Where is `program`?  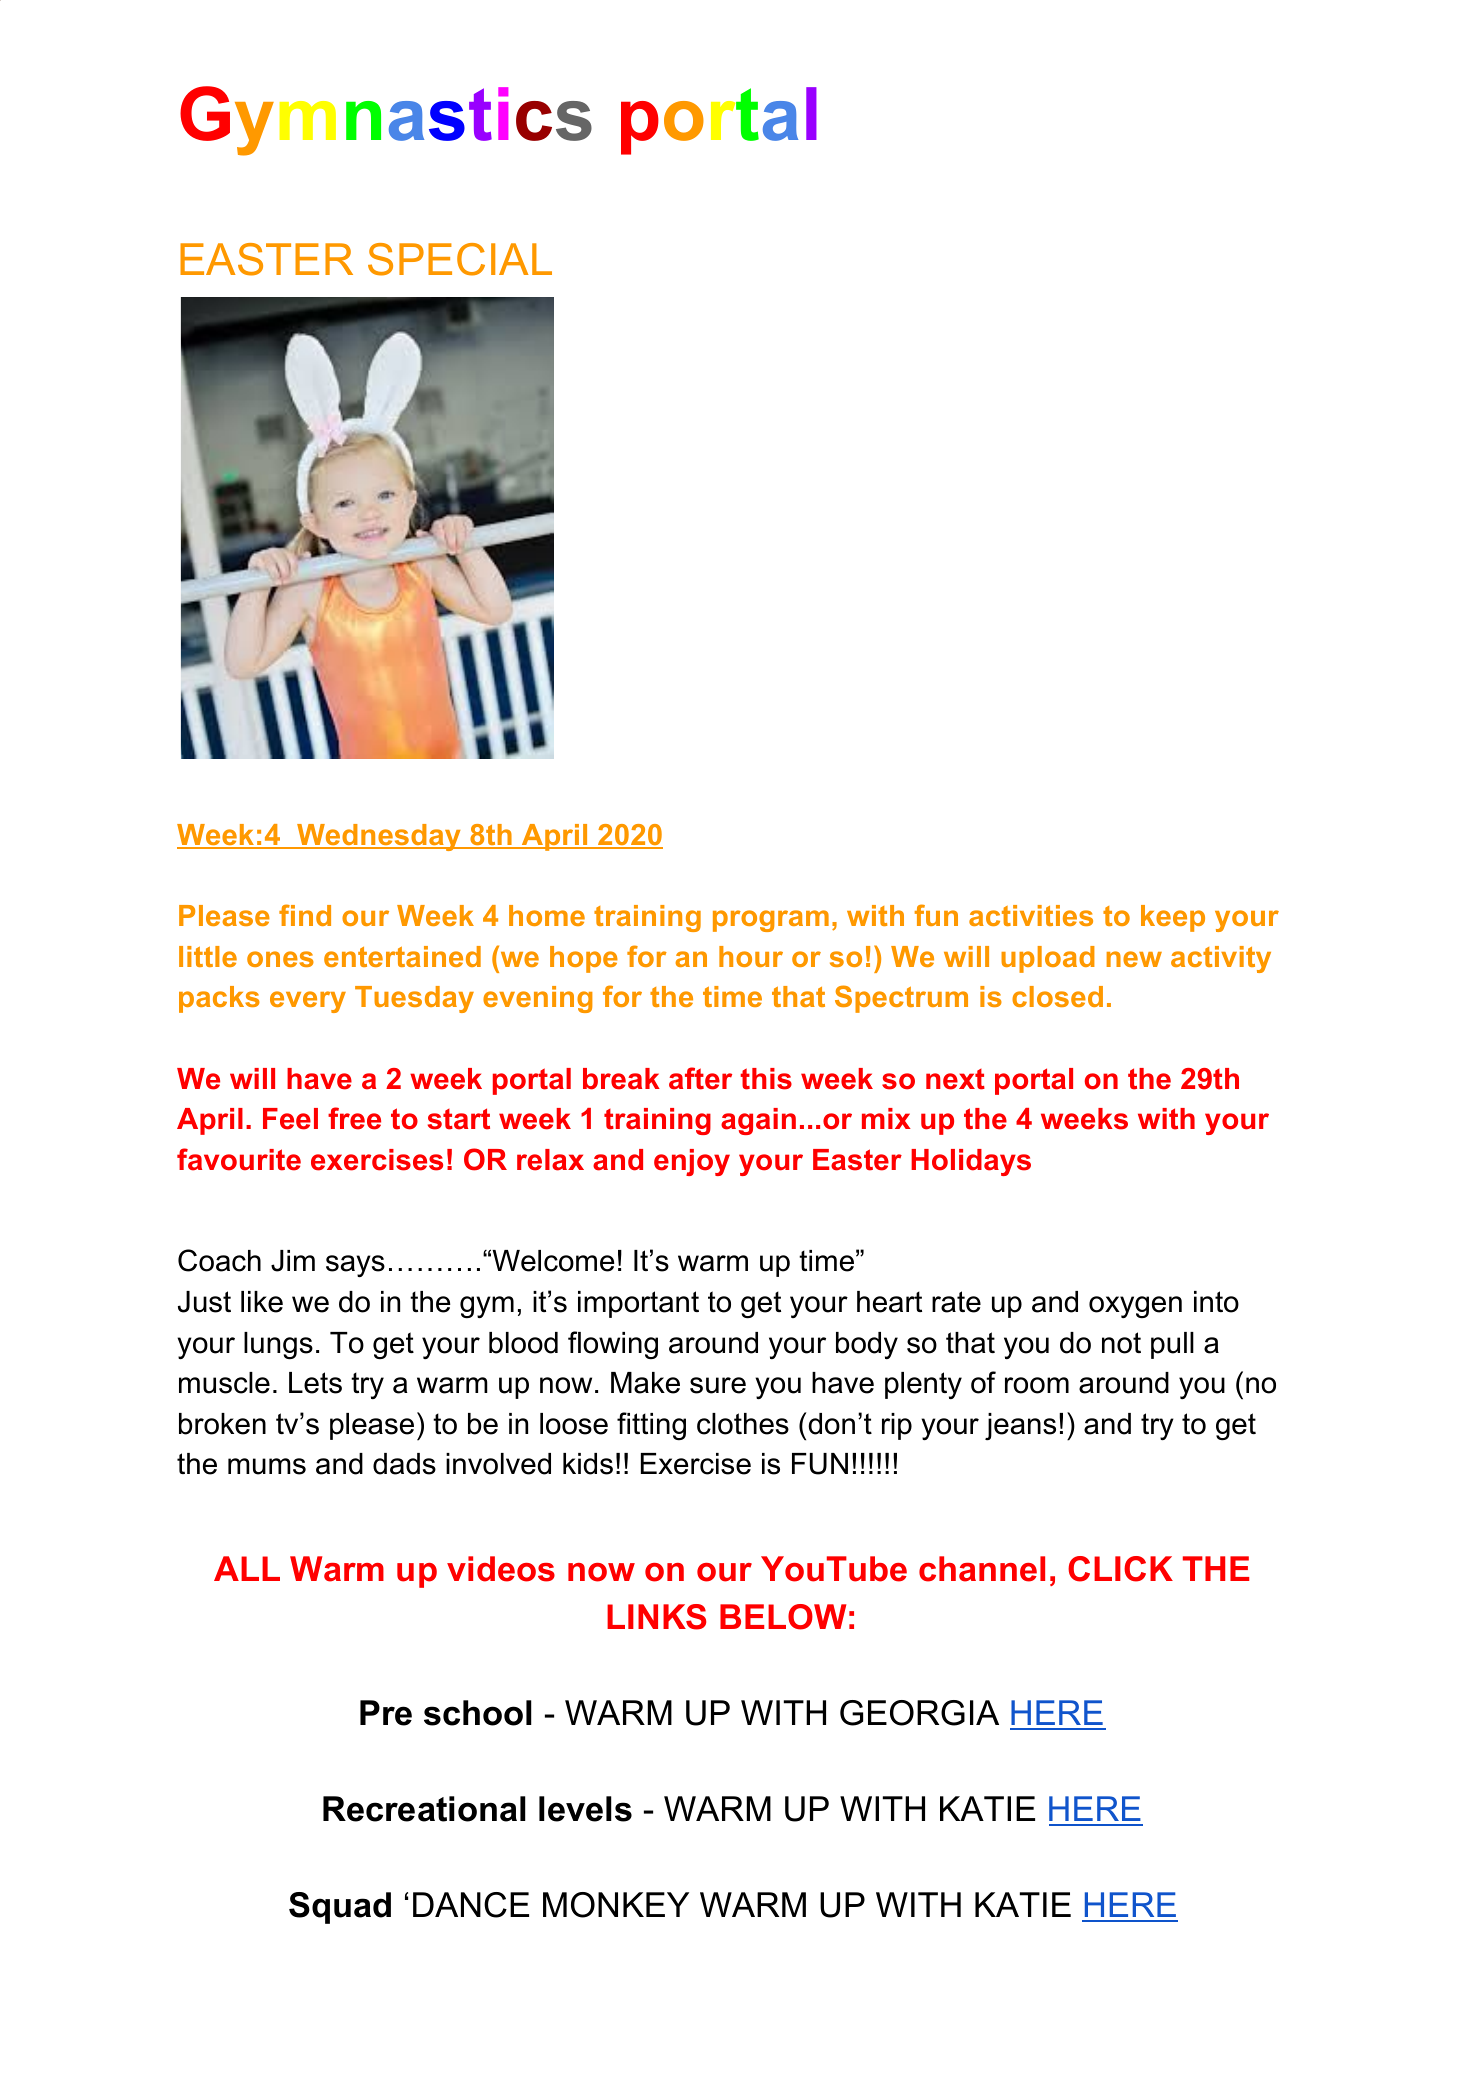
program is located at coordinates (771, 921).
